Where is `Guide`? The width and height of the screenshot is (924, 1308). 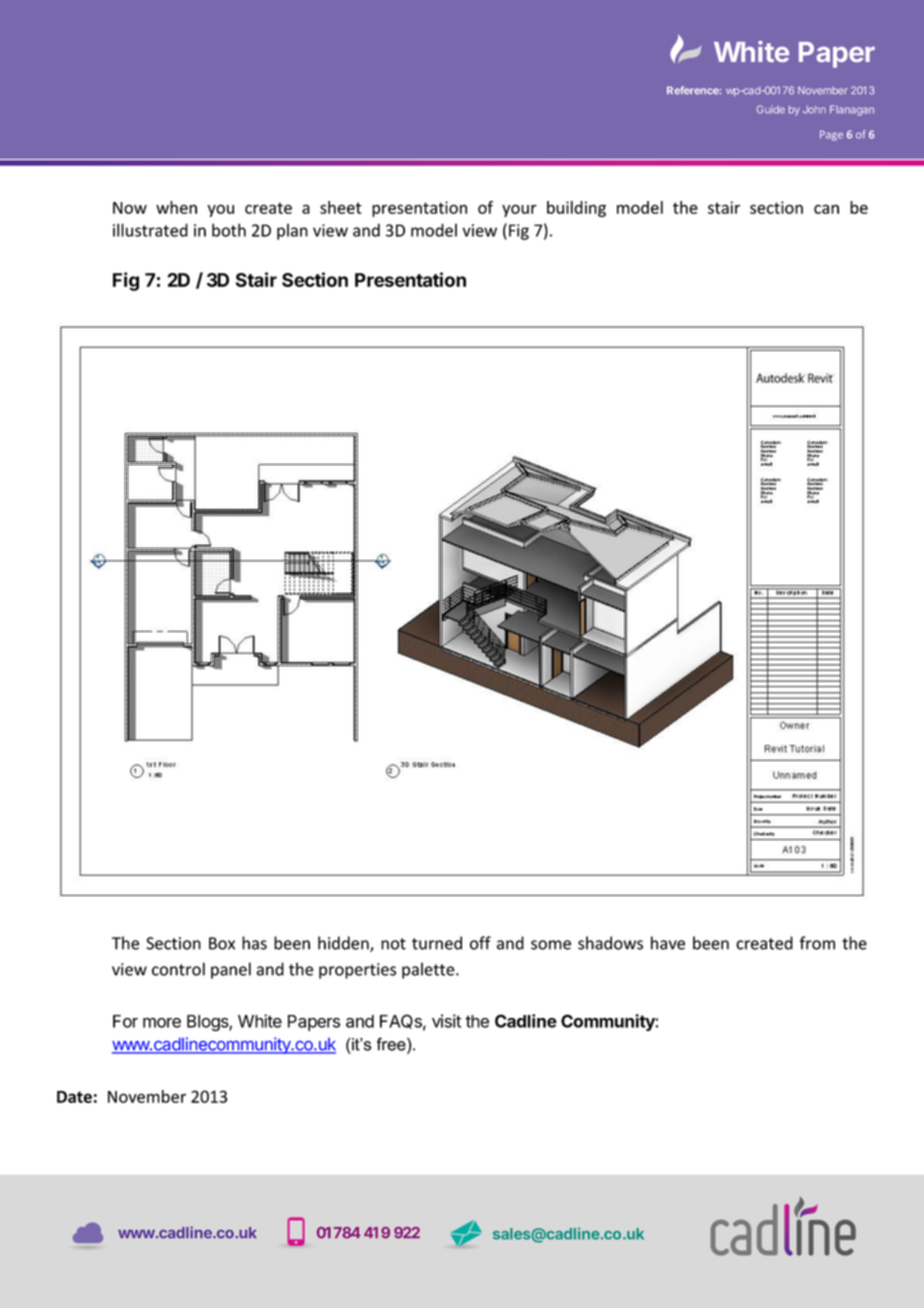 Guide is located at coordinates (771, 109).
